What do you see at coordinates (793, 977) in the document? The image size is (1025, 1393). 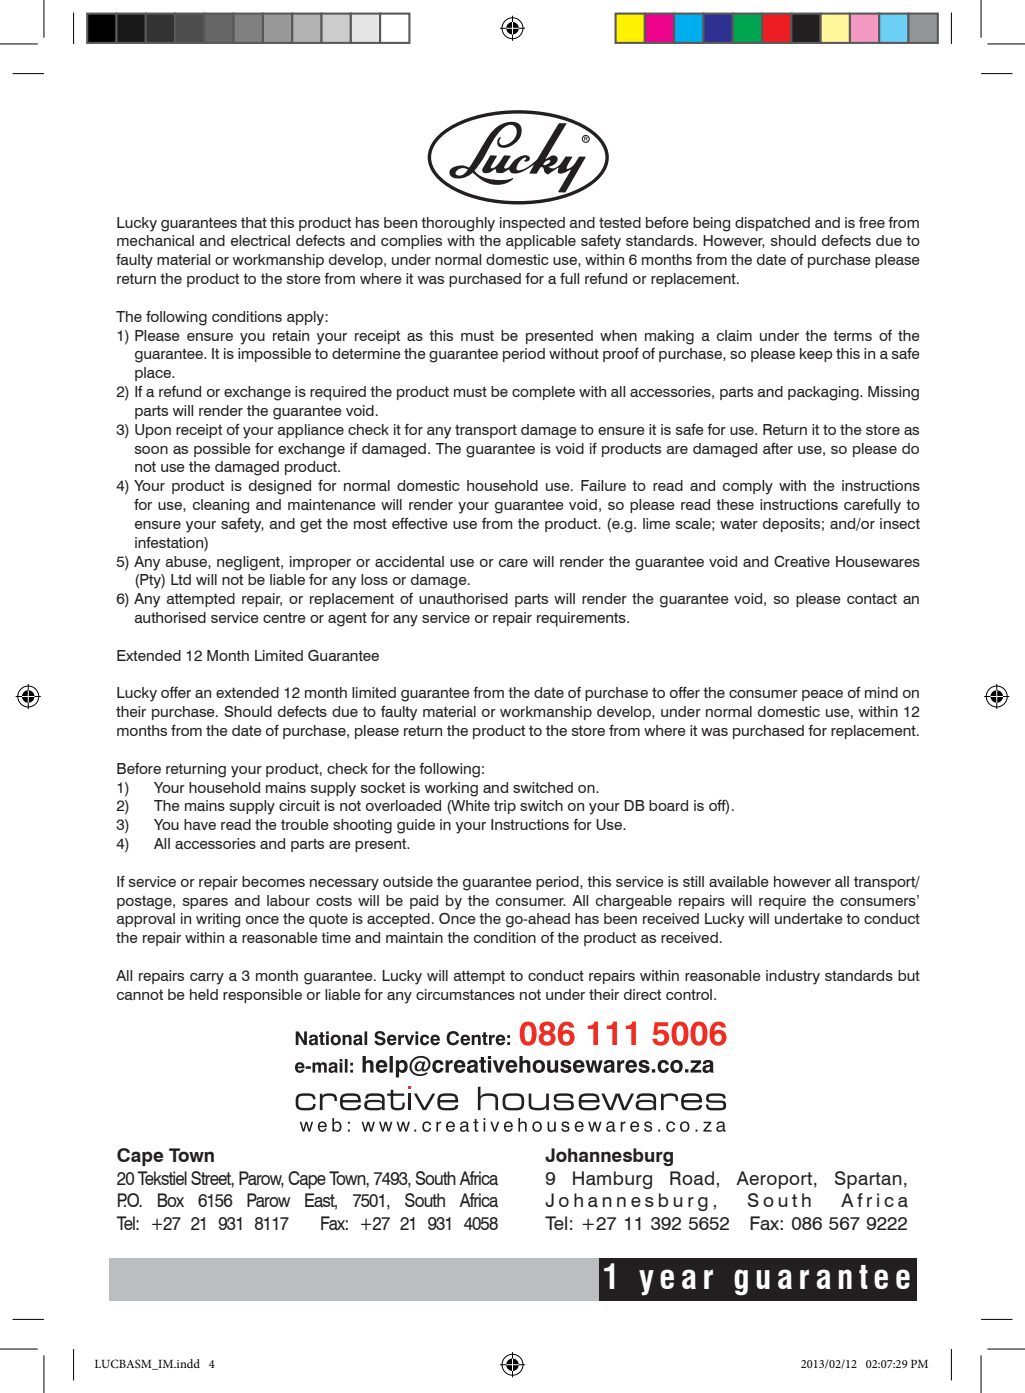 I see `industry` at bounding box center [793, 977].
